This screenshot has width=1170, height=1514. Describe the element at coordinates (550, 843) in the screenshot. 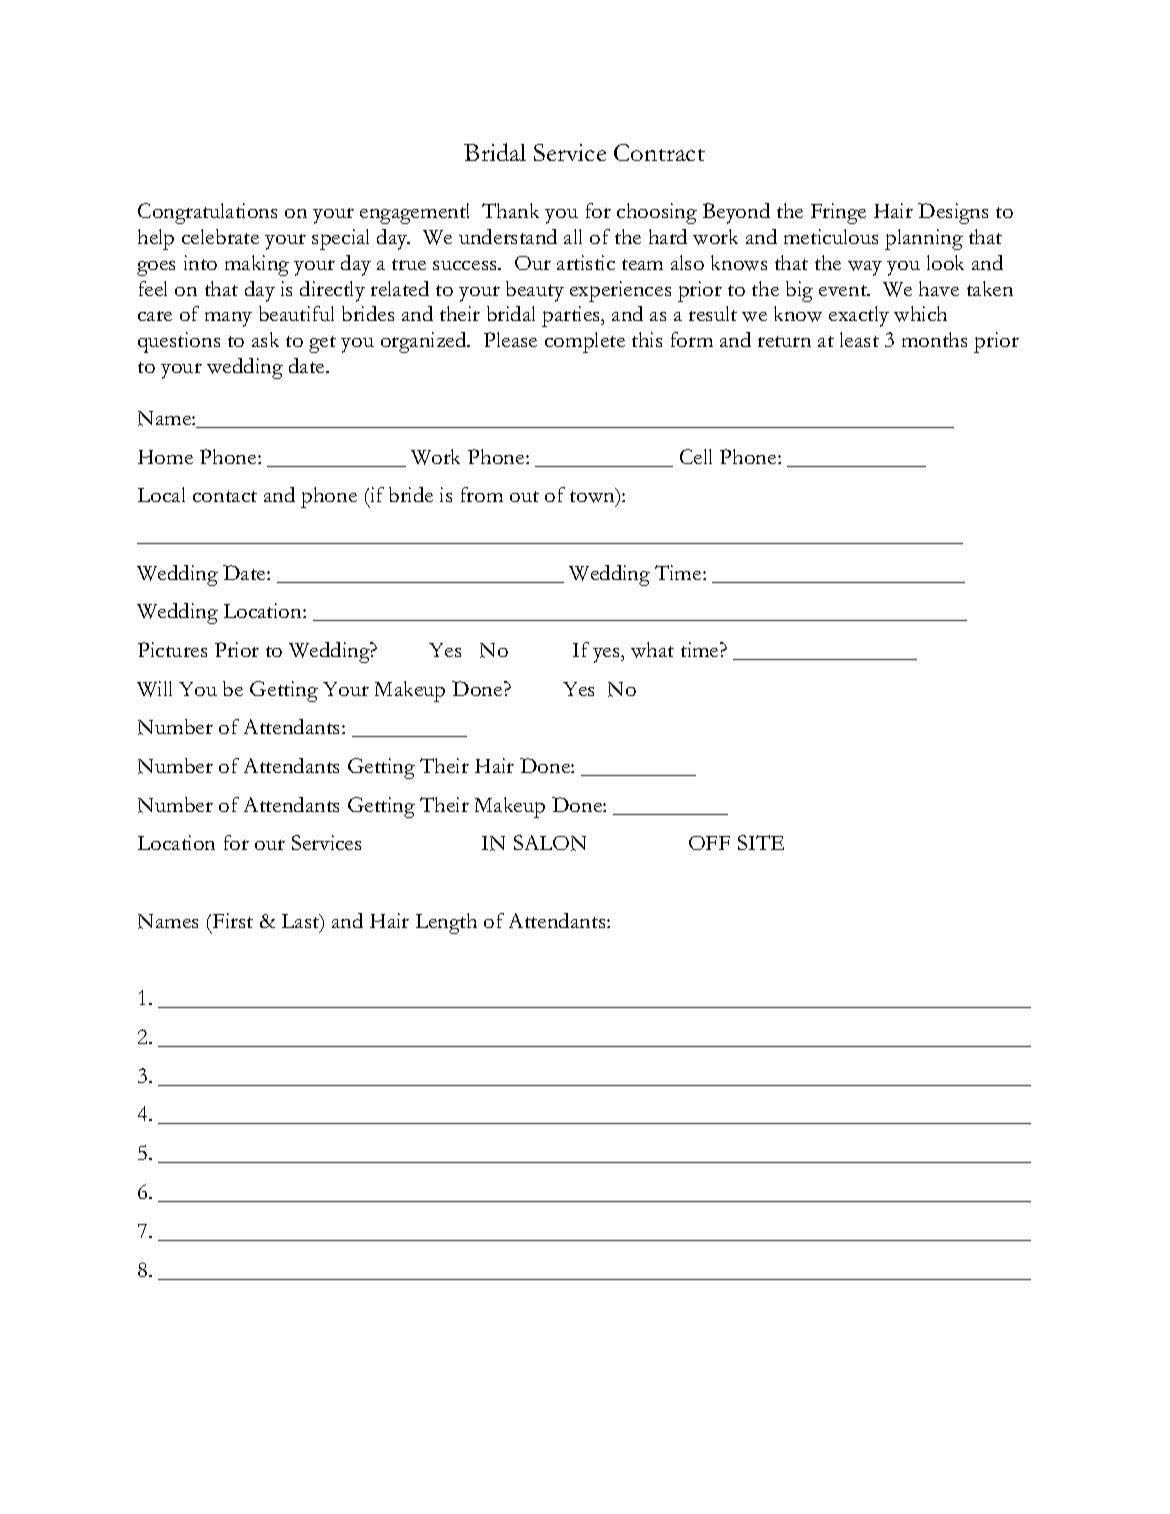

I see `SALON` at that location.
